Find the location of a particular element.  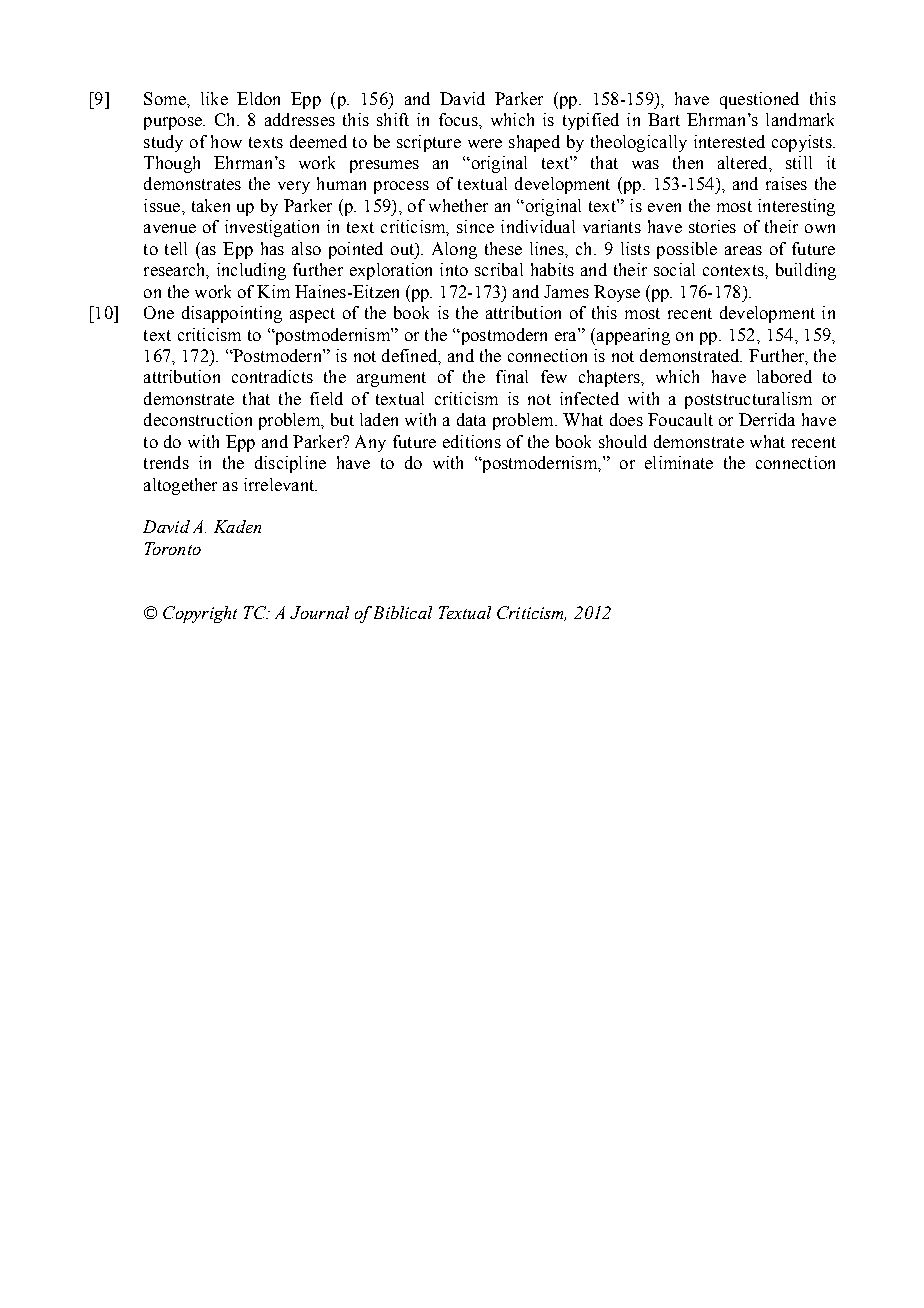

Copyright is located at coordinates (200, 614).
